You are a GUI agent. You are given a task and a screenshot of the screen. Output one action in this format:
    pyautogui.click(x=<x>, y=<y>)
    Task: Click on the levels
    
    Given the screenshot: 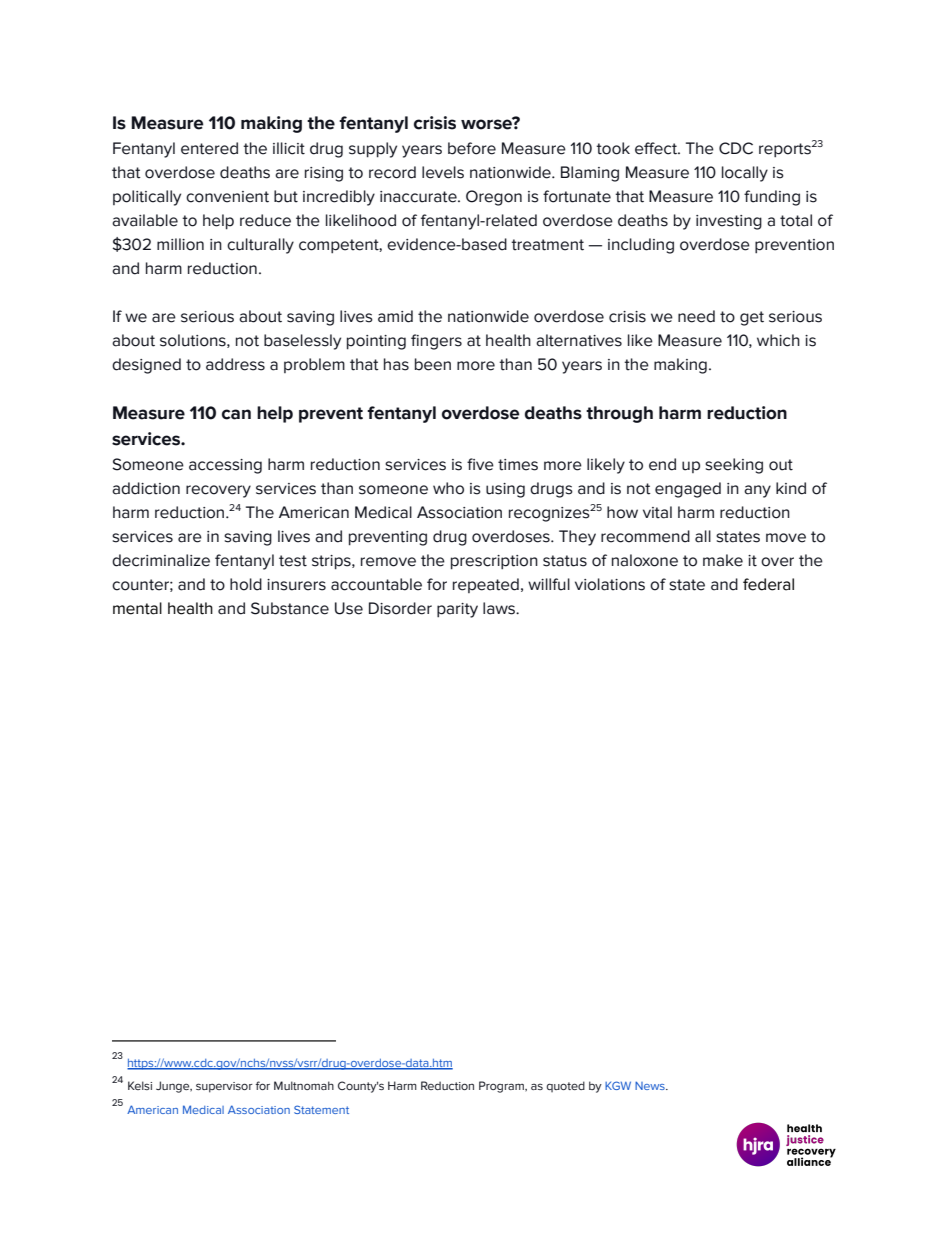 What is the action you would take?
    pyautogui.click(x=443, y=172)
